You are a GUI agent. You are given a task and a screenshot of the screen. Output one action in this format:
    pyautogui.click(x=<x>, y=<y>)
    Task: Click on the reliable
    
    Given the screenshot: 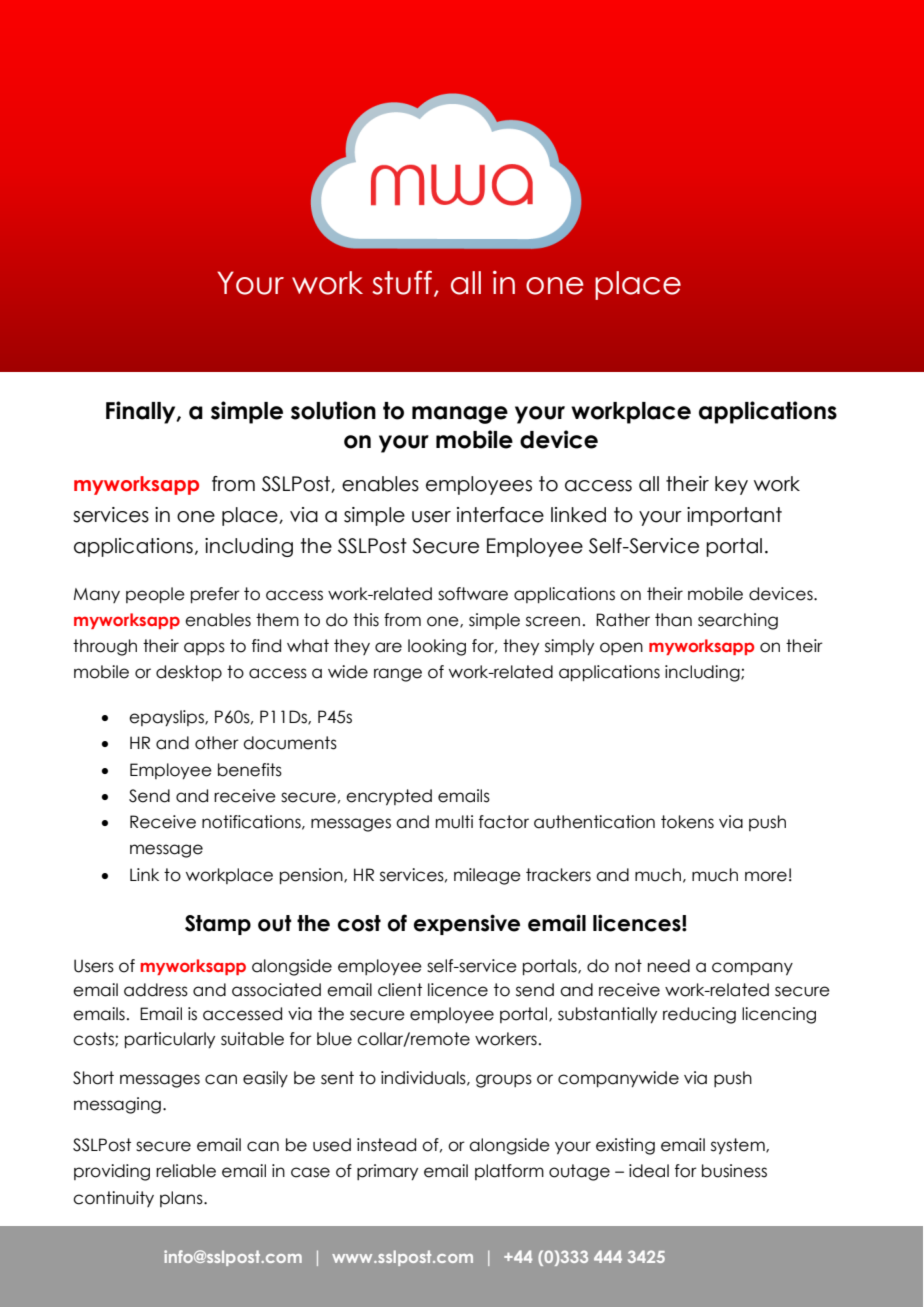 What is the action you would take?
    pyautogui.click(x=186, y=1171)
